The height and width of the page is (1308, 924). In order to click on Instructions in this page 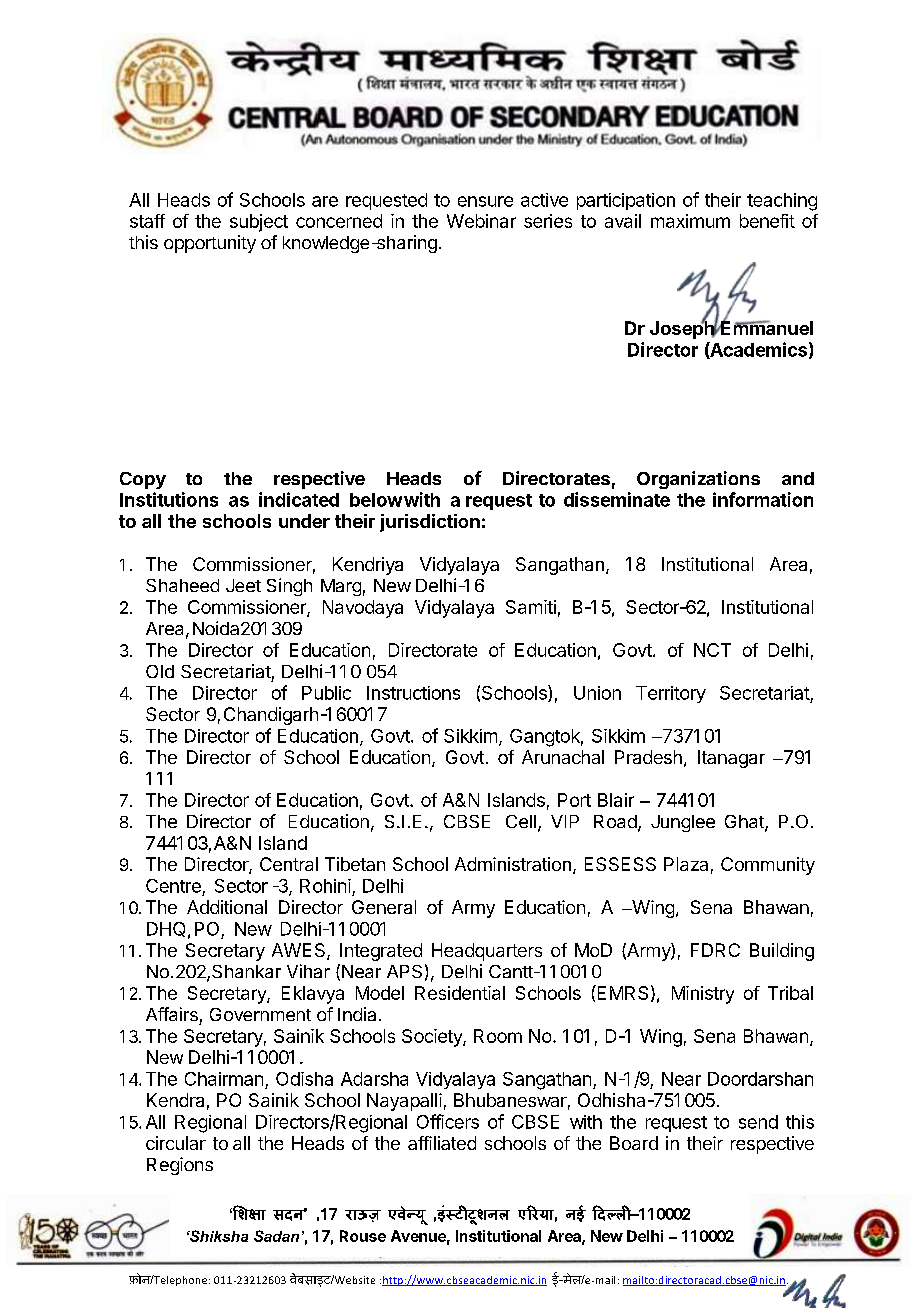, I will do `click(413, 693)`.
